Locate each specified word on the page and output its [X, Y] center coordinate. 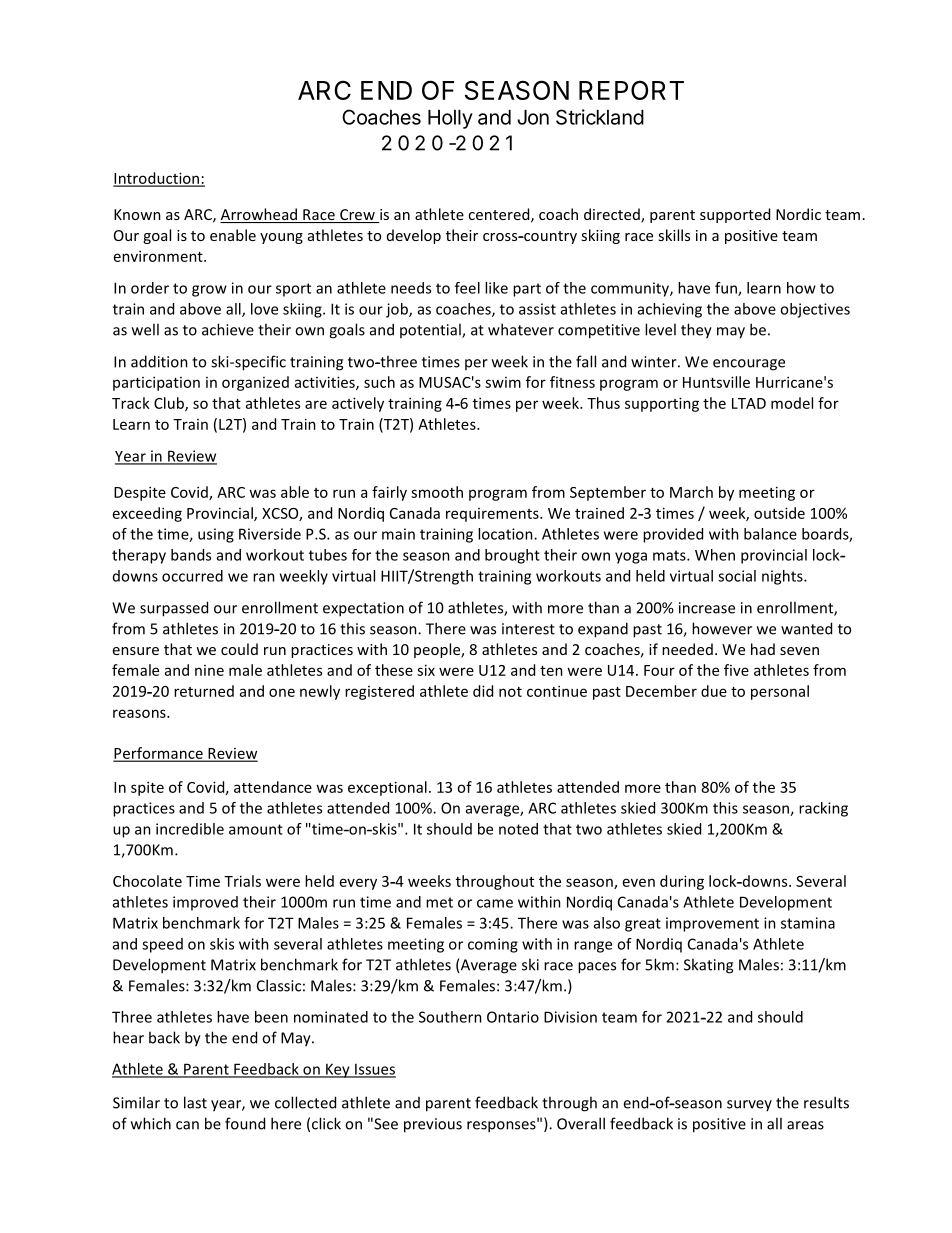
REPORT [631, 90]
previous [433, 1125]
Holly [450, 119]
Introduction [157, 179]
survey [749, 1105]
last [195, 1102]
